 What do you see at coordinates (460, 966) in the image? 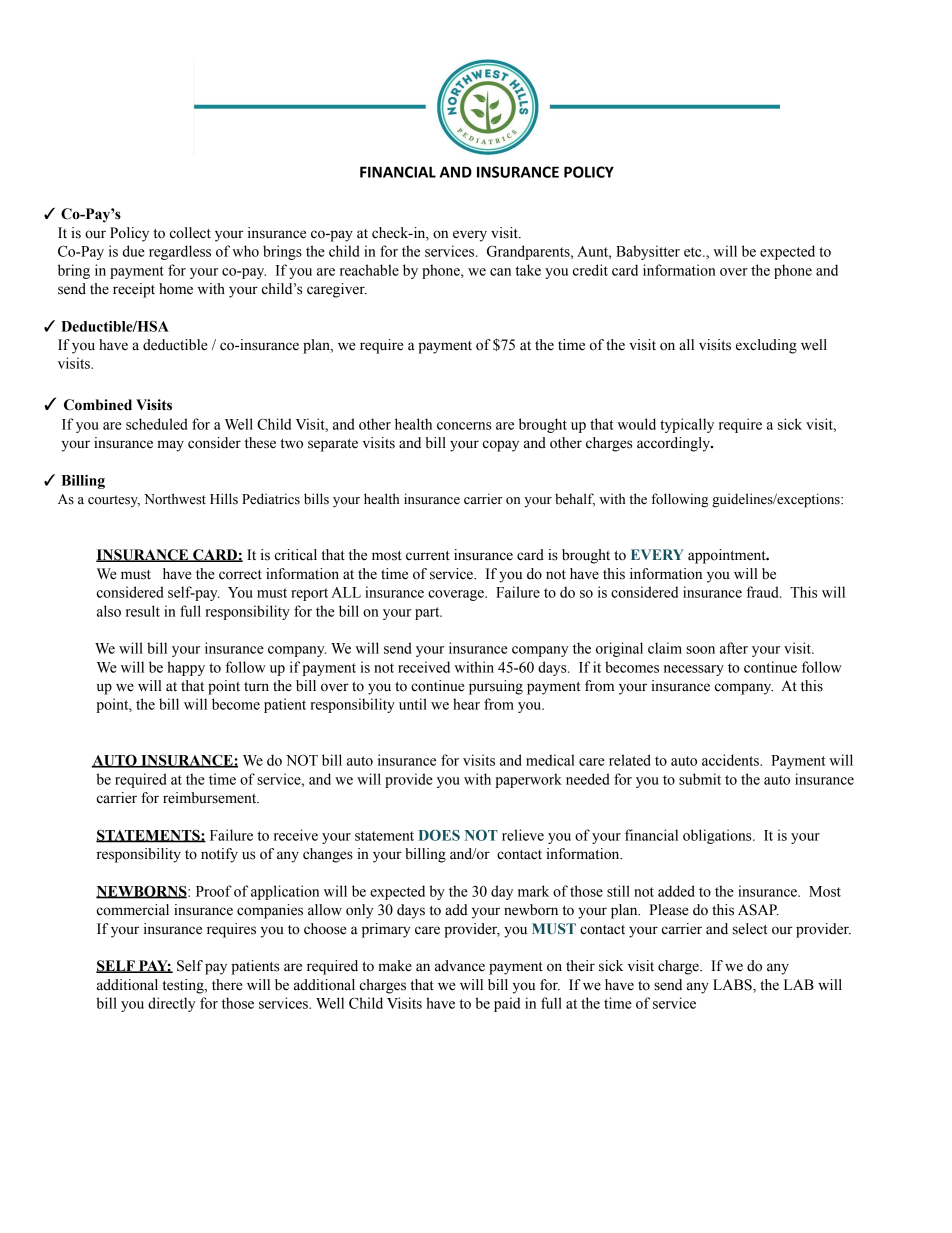
I see `advance` at bounding box center [460, 966].
